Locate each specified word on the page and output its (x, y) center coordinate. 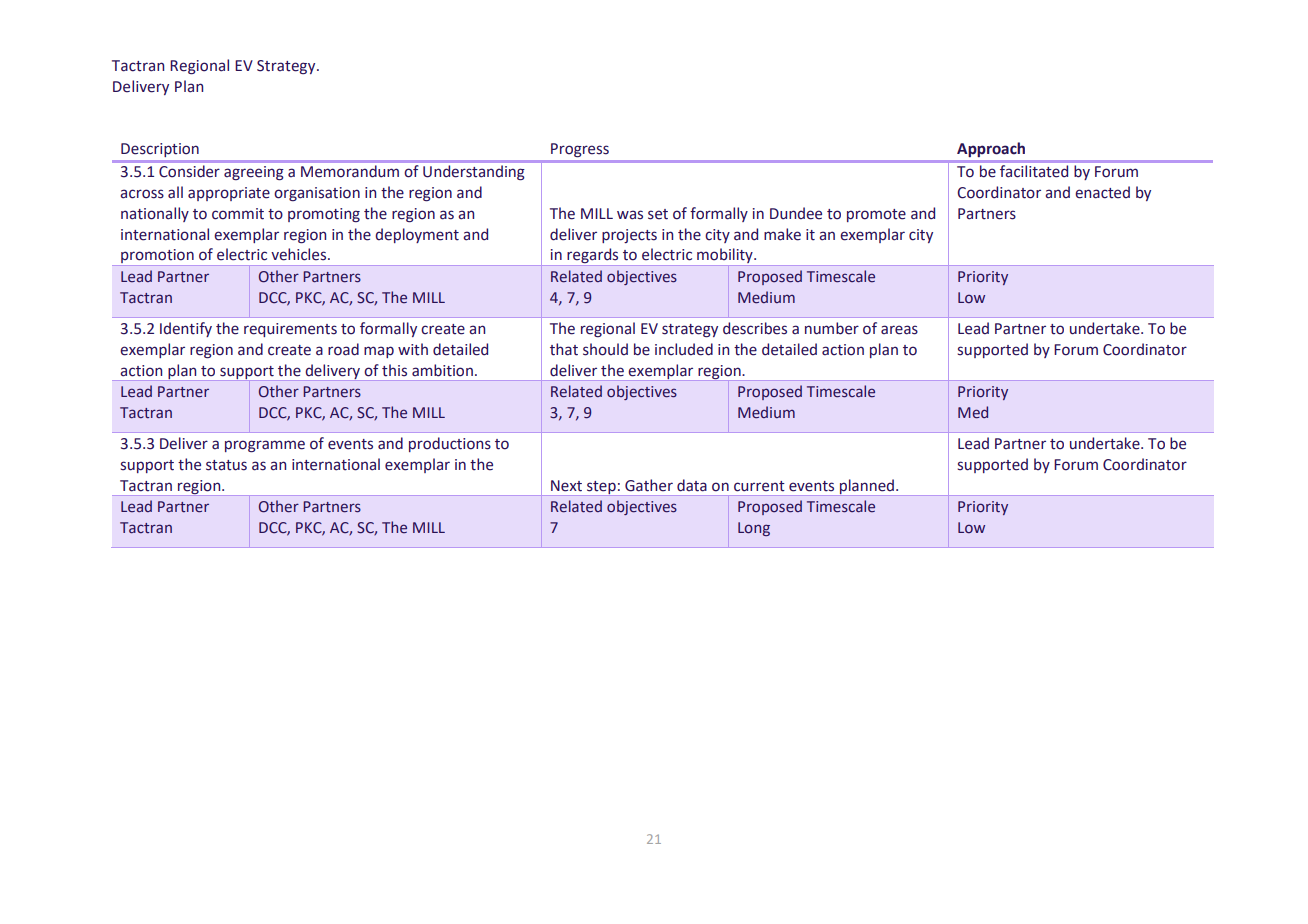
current (759, 486)
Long (754, 529)
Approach (991, 149)
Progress (580, 150)
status (226, 465)
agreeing (253, 173)
